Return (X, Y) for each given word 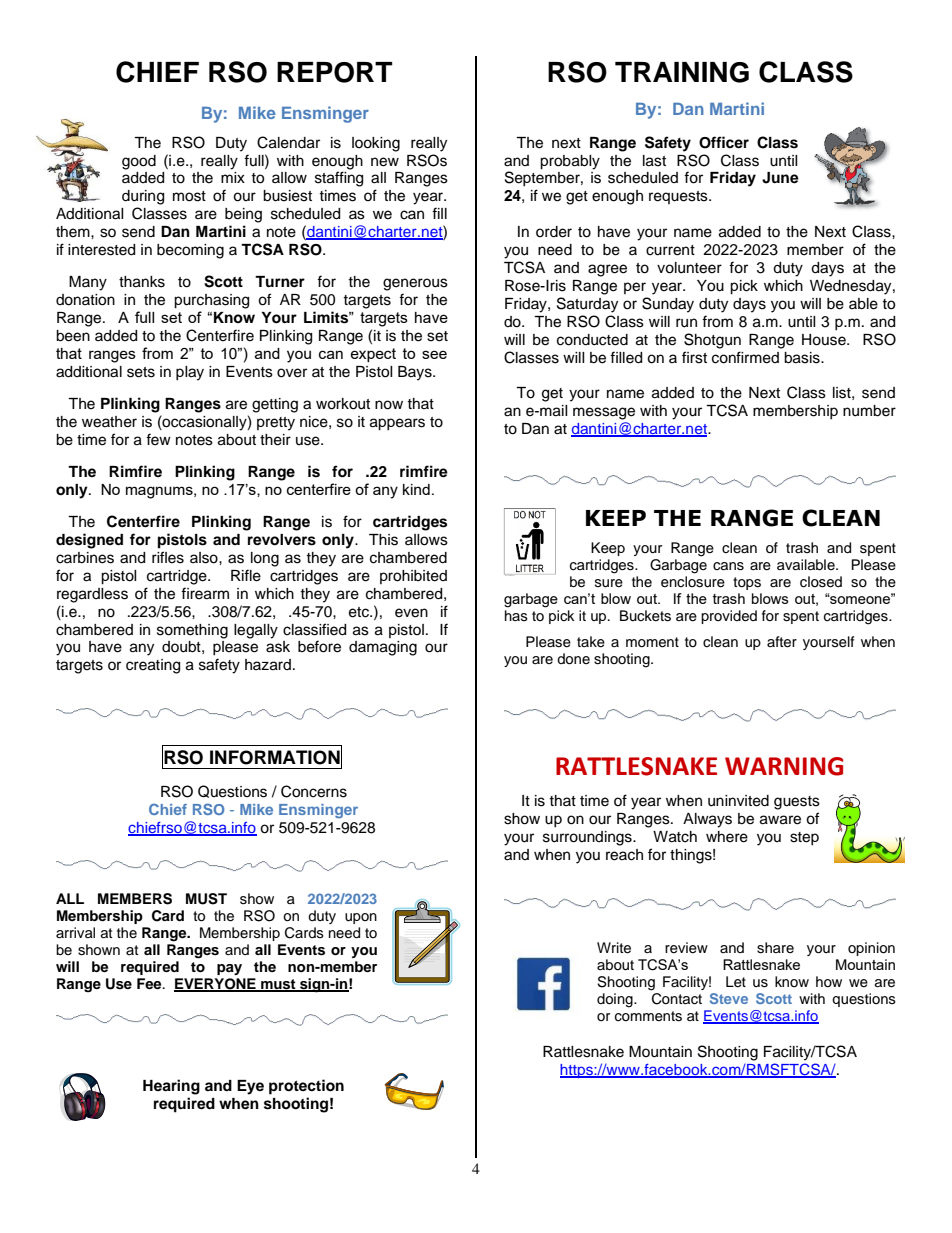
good (139, 162)
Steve (729, 998)
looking (376, 144)
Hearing (171, 1087)
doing (616, 1000)
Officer (724, 142)
